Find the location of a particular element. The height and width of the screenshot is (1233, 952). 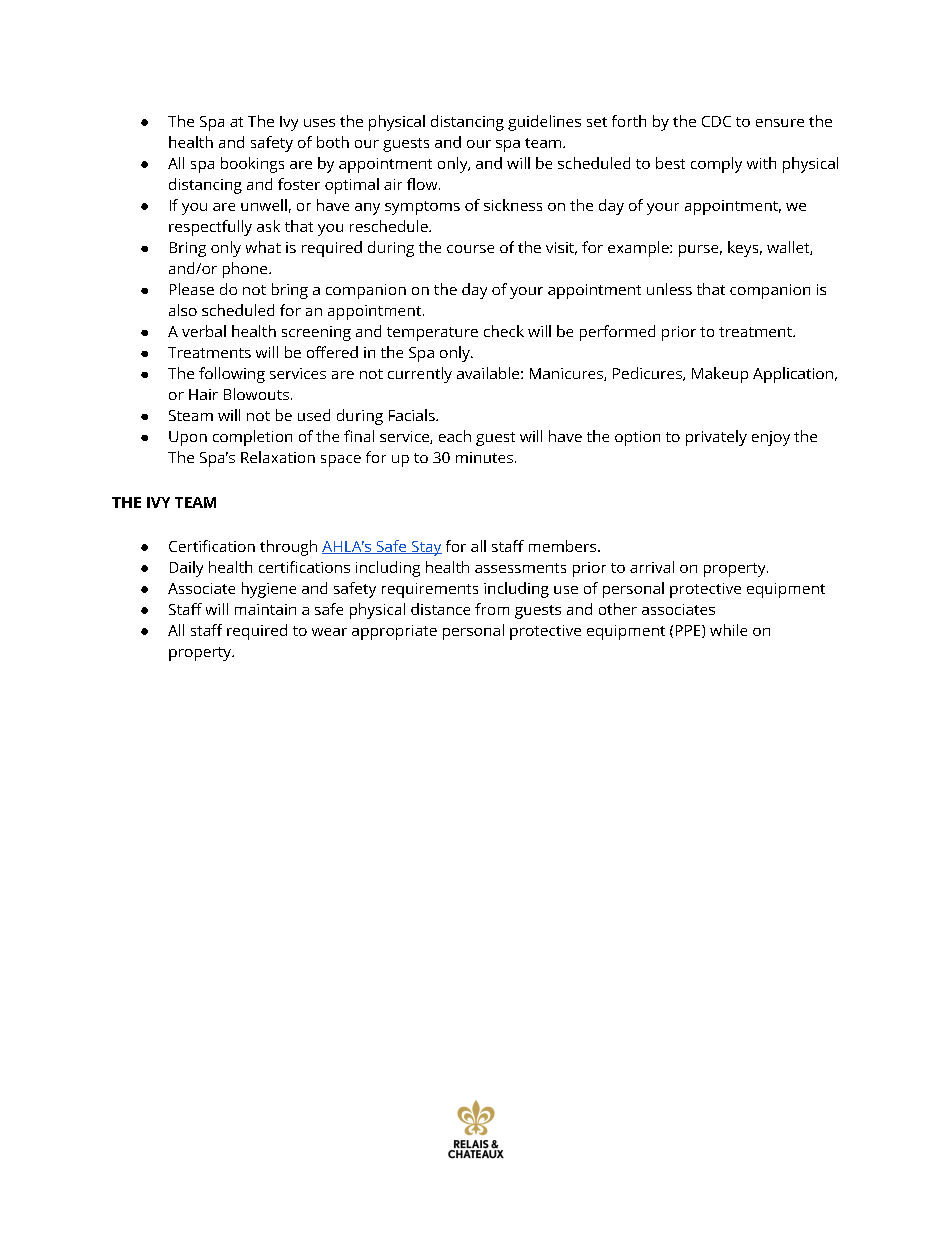

each is located at coordinates (455, 436).
